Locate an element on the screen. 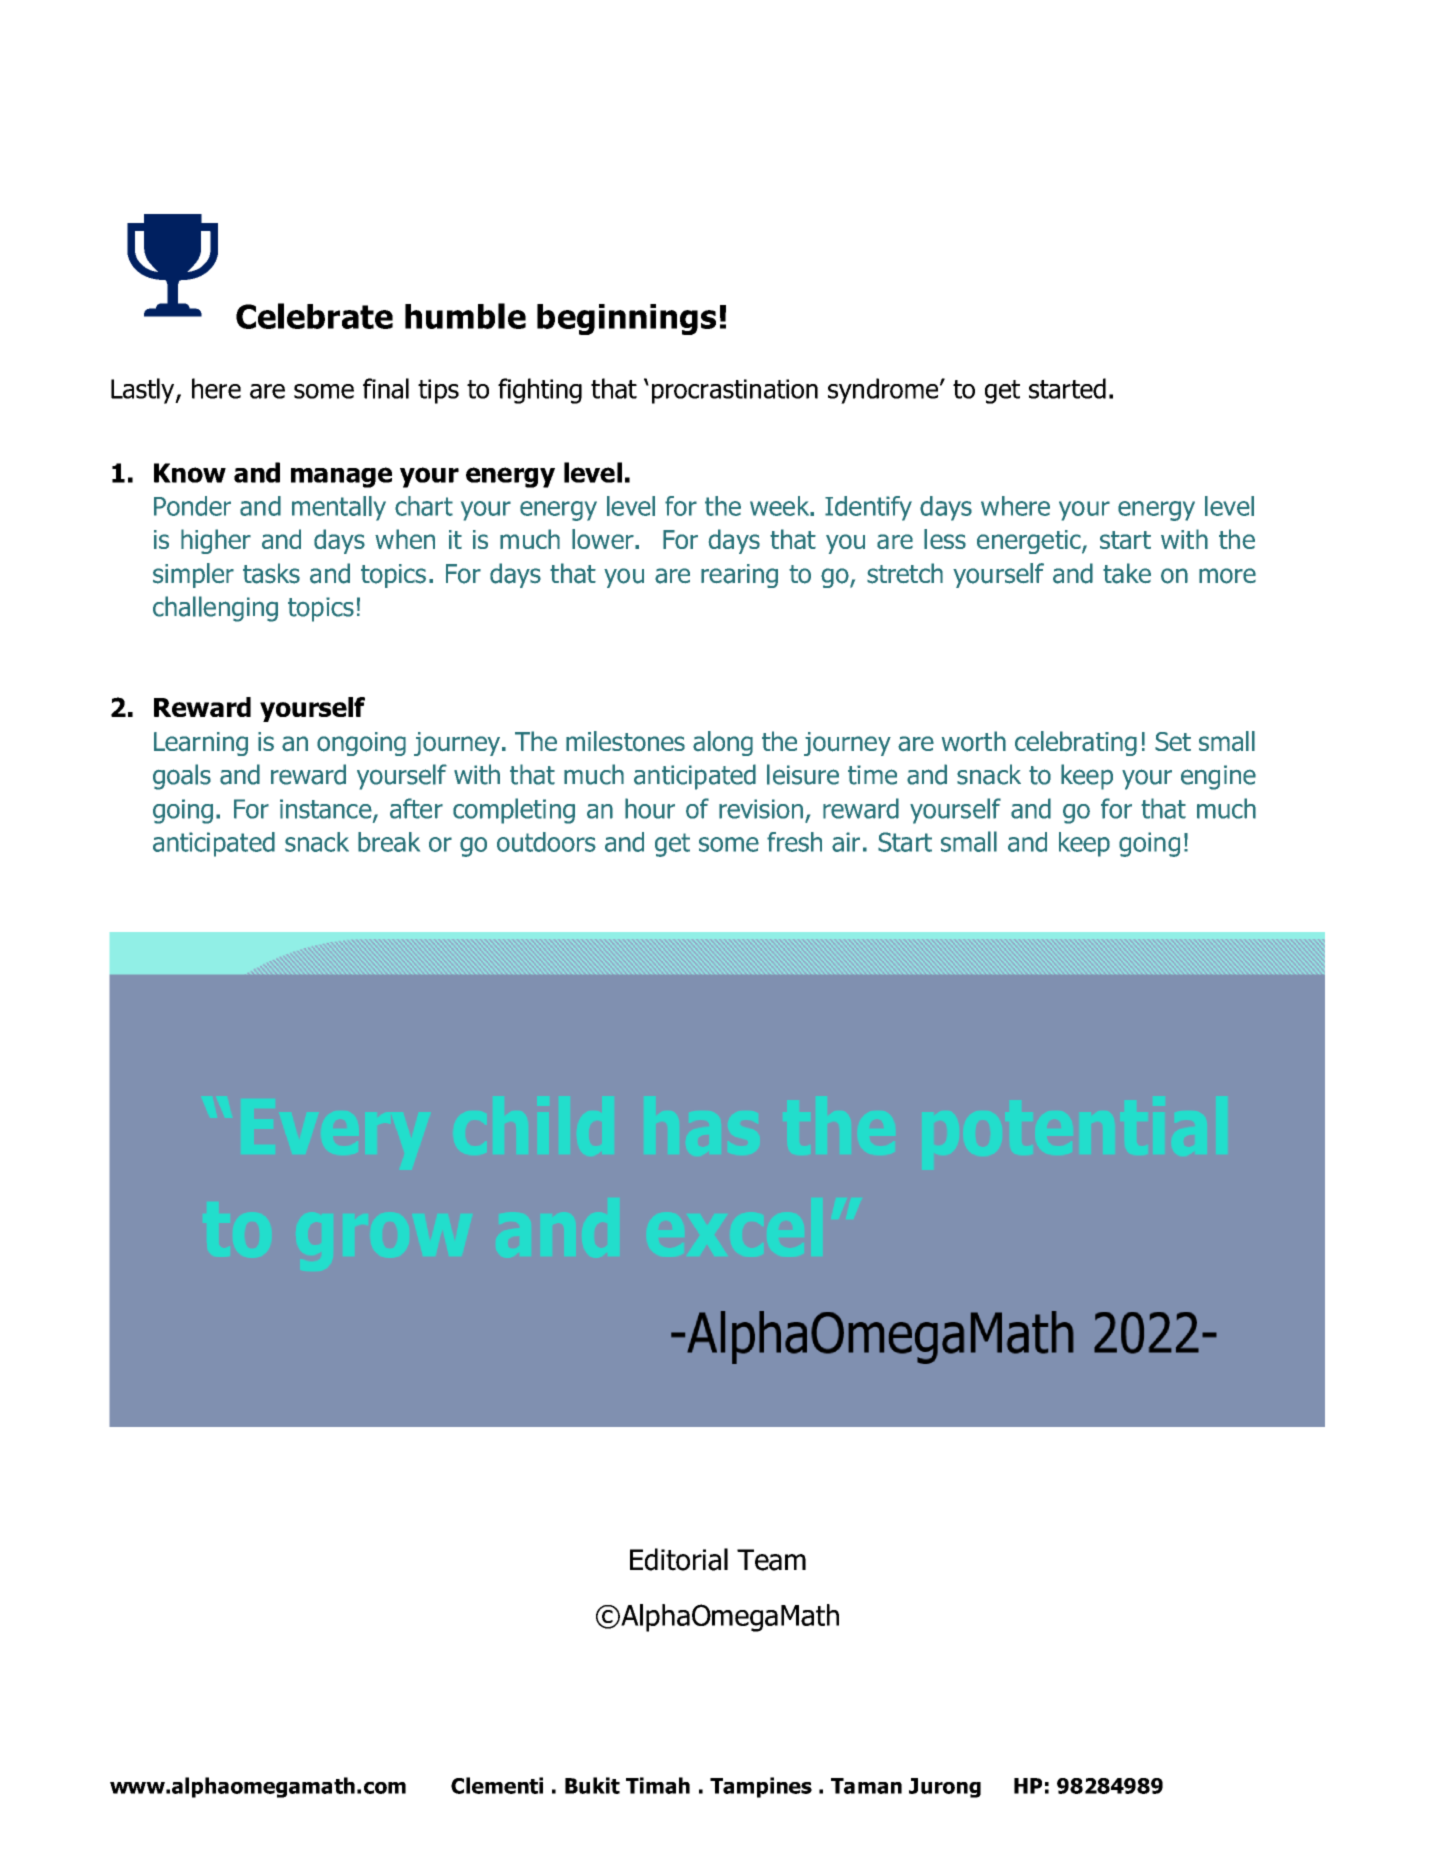 The image size is (1435, 1856). air is located at coordinates (846, 842).
